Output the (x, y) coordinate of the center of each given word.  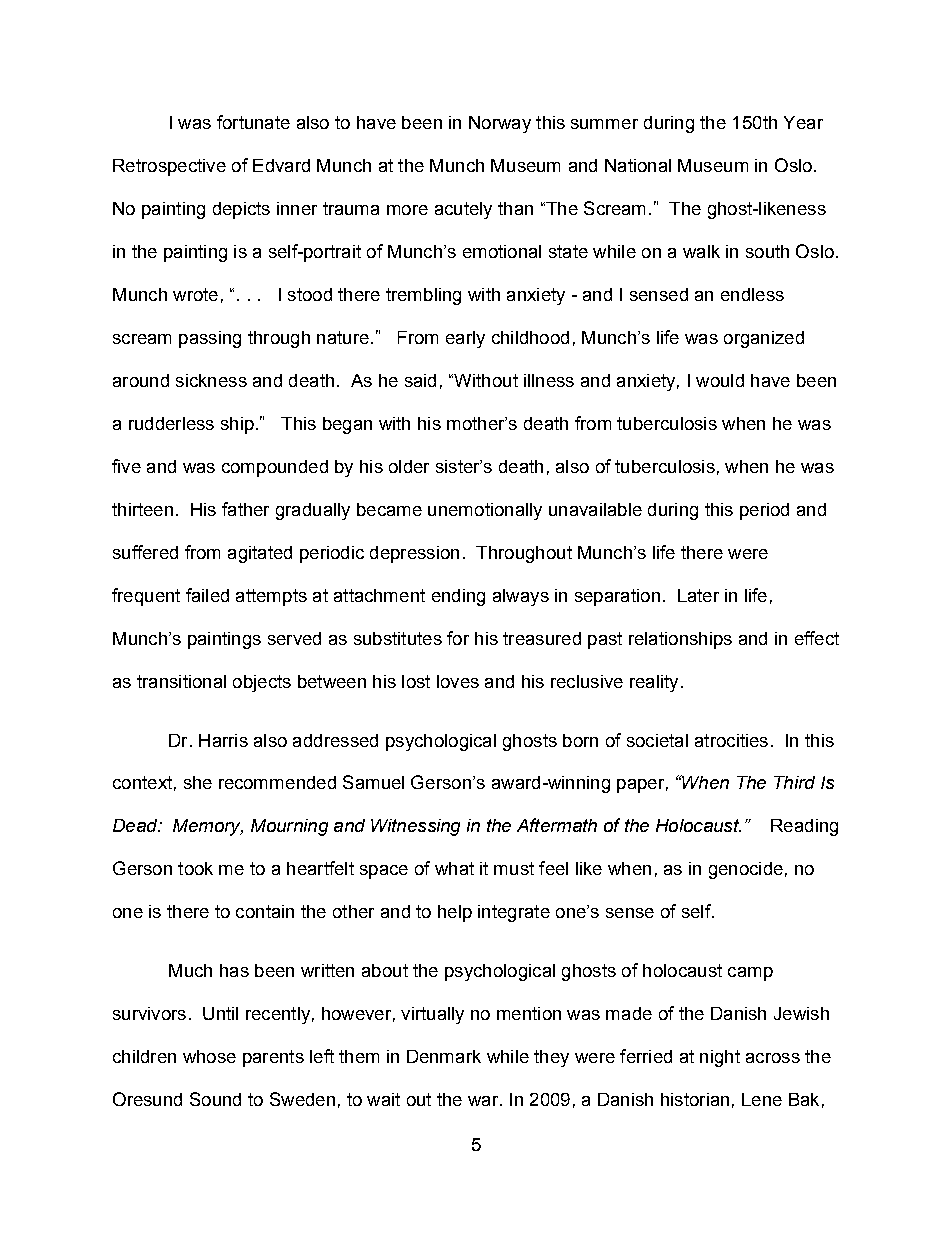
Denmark (444, 1056)
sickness (211, 380)
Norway (500, 124)
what (454, 868)
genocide (746, 870)
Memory (208, 827)
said (420, 380)
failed (207, 595)
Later (698, 595)
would (720, 380)
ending (458, 597)
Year (803, 122)
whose (209, 1056)
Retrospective (169, 167)
